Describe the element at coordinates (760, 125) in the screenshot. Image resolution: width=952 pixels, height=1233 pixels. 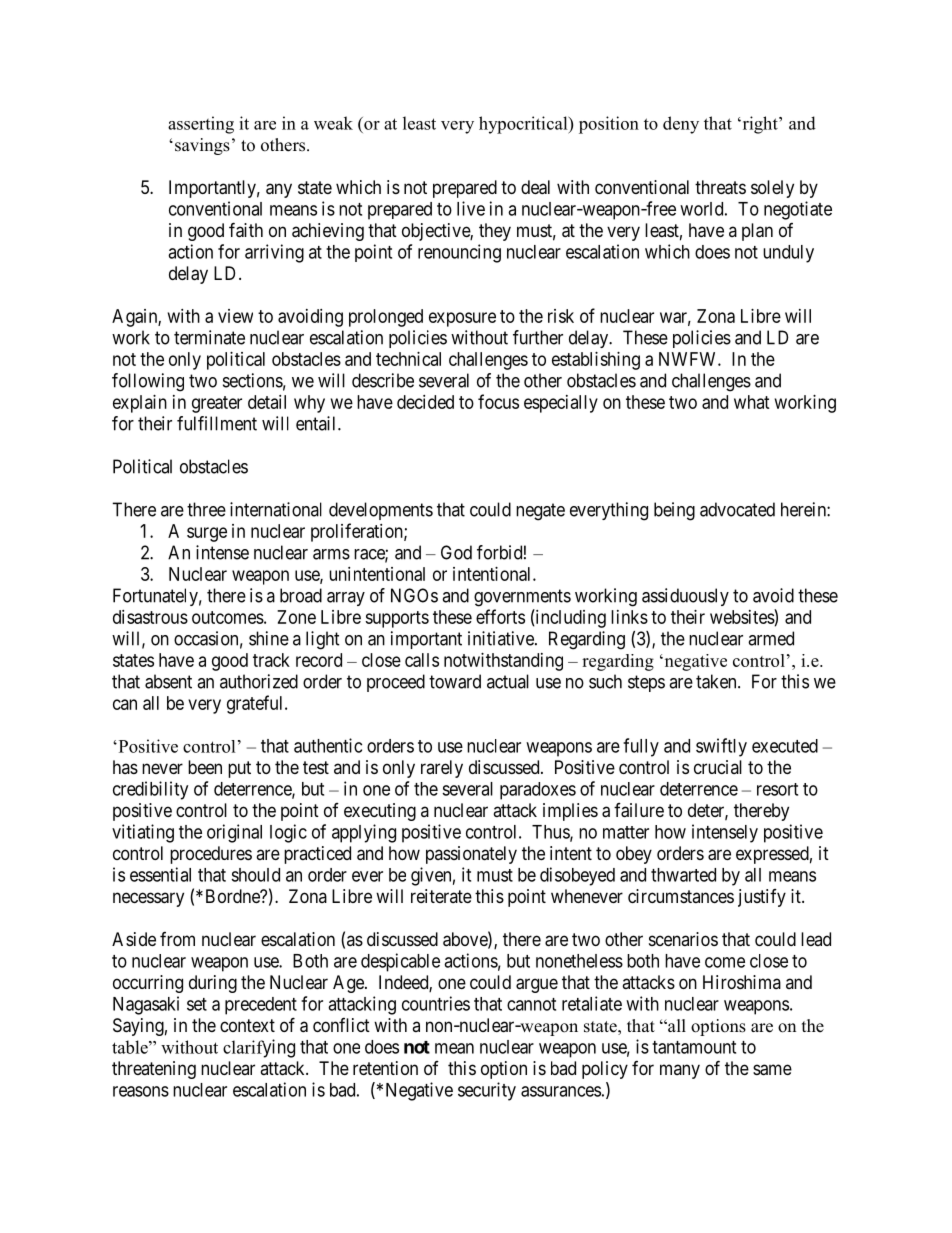
I see `right` at that location.
